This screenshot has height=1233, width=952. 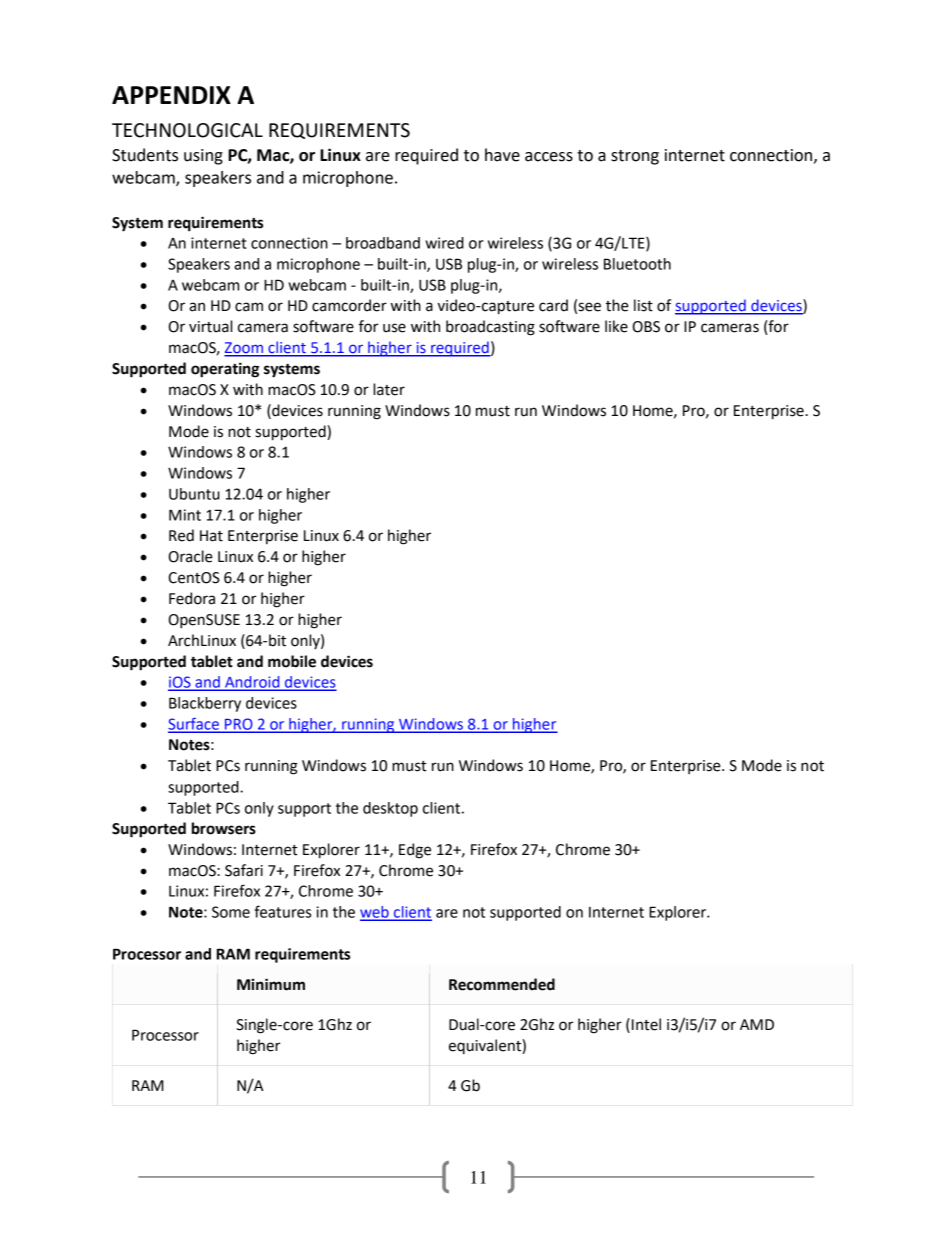 What do you see at coordinates (635, 157) in the screenshot?
I see `strong` at bounding box center [635, 157].
